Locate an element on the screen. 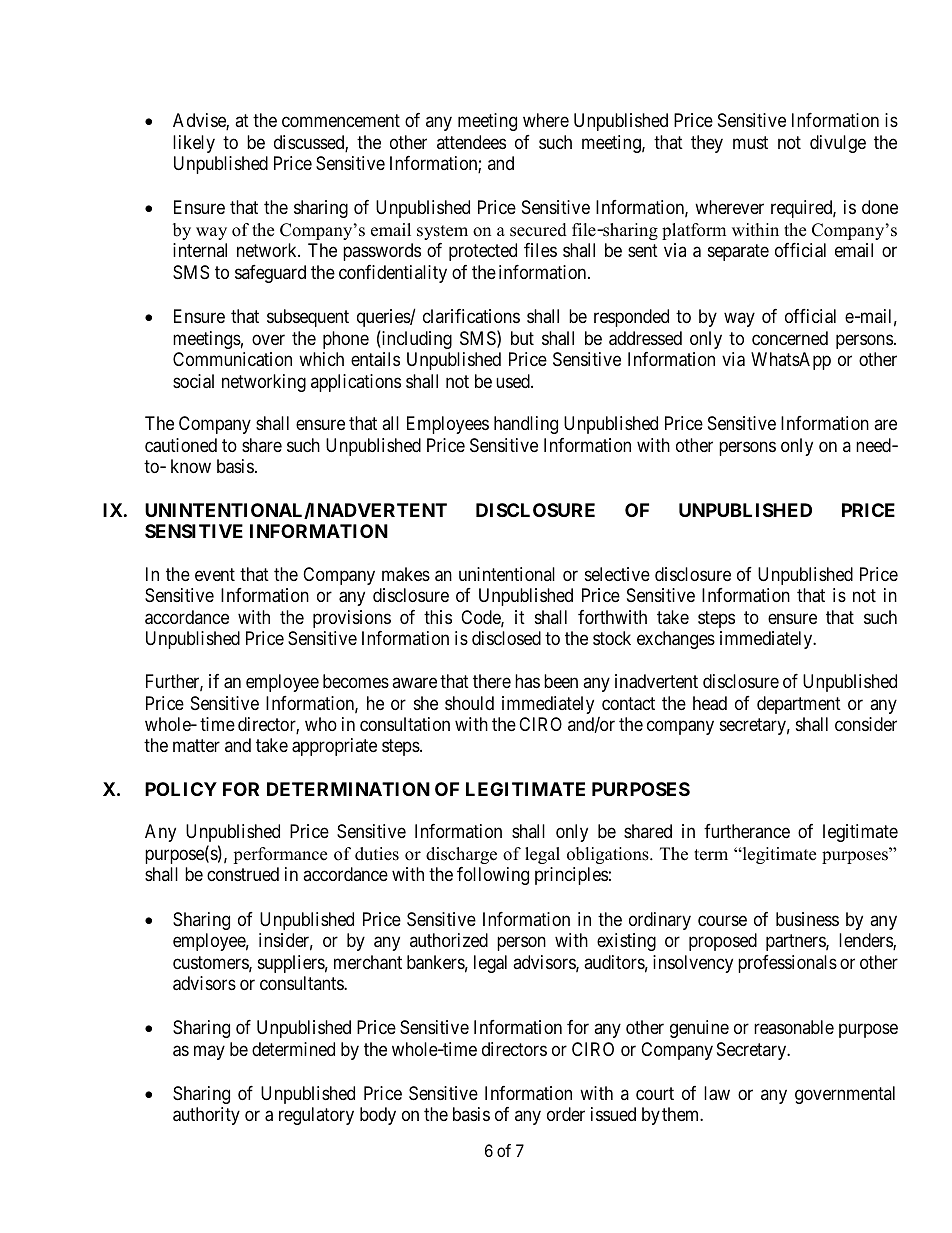  event is located at coordinates (215, 574).
